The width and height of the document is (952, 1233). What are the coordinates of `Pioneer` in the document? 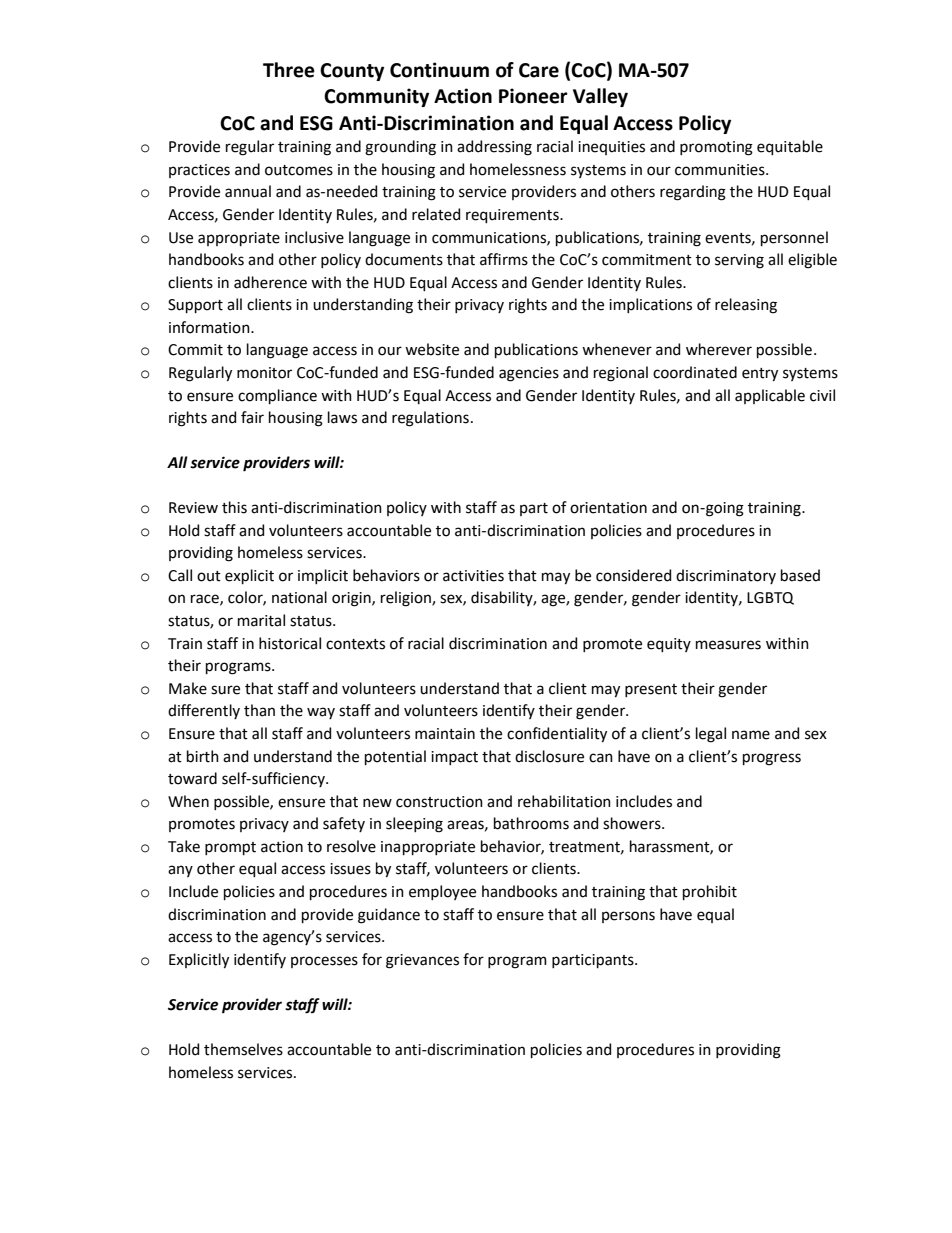 It's located at (533, 96).
